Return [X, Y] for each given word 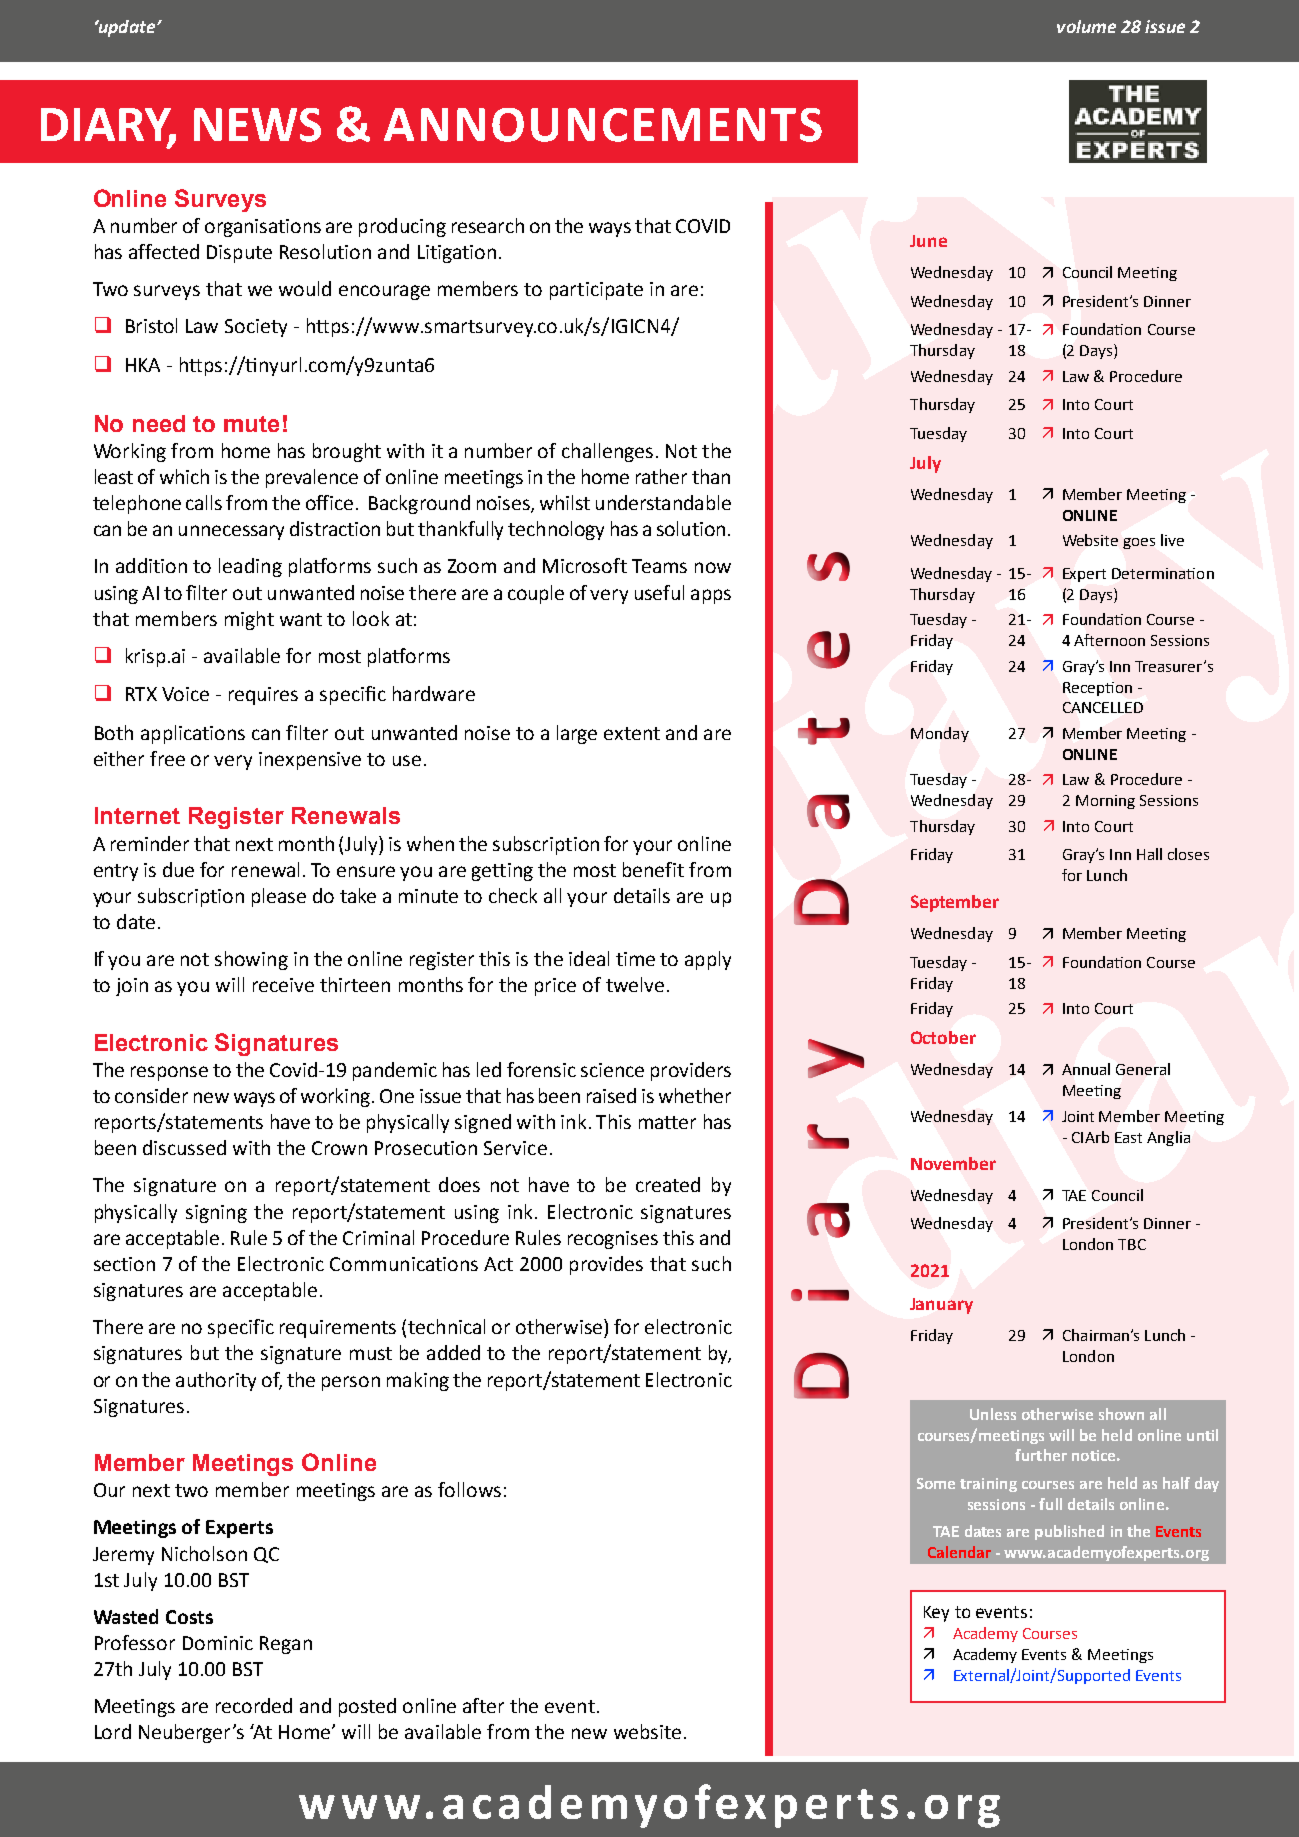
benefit [653, 869]
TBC [1132, 1244]
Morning [1105, 802]
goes [1139, 543]
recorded [254, 1705]
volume [1086, 26]
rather [661, 476]
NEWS [257, 125]
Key [936, 1614]
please [279, 897]
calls [204, 502]
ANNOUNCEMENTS [603, 125]
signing [216, 1214]
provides [606, 1265]
